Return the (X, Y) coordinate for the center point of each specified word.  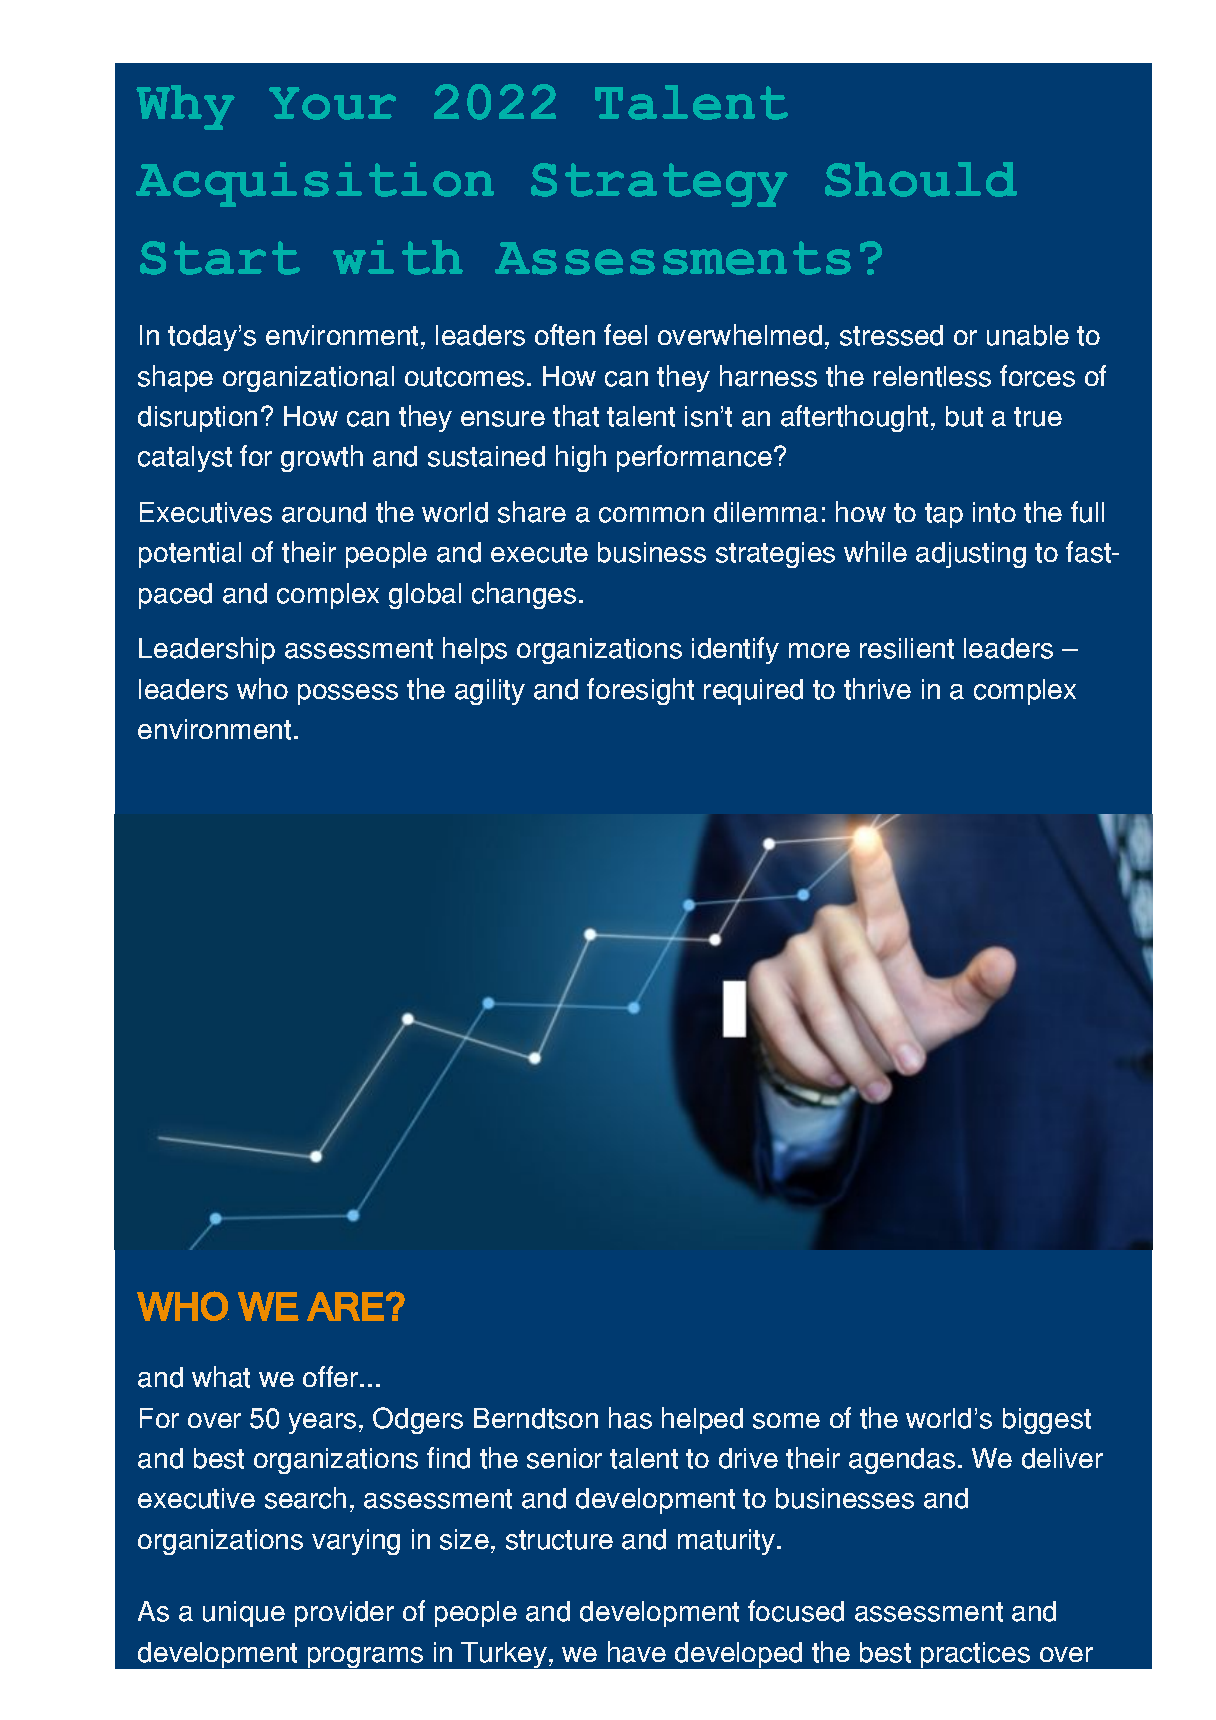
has (630, 1418)
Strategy (659, 185)
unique (244, 1614)
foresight (640, 691)
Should (921, 179)
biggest (1047, 1421)
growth (322, 458)
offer (332, 1376)
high (581, 458)
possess (348, 694)
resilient (907, 648)
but (964, 416)
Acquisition (315, 184)
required (753, 692)
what (221, 1377)
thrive (877, 689)
